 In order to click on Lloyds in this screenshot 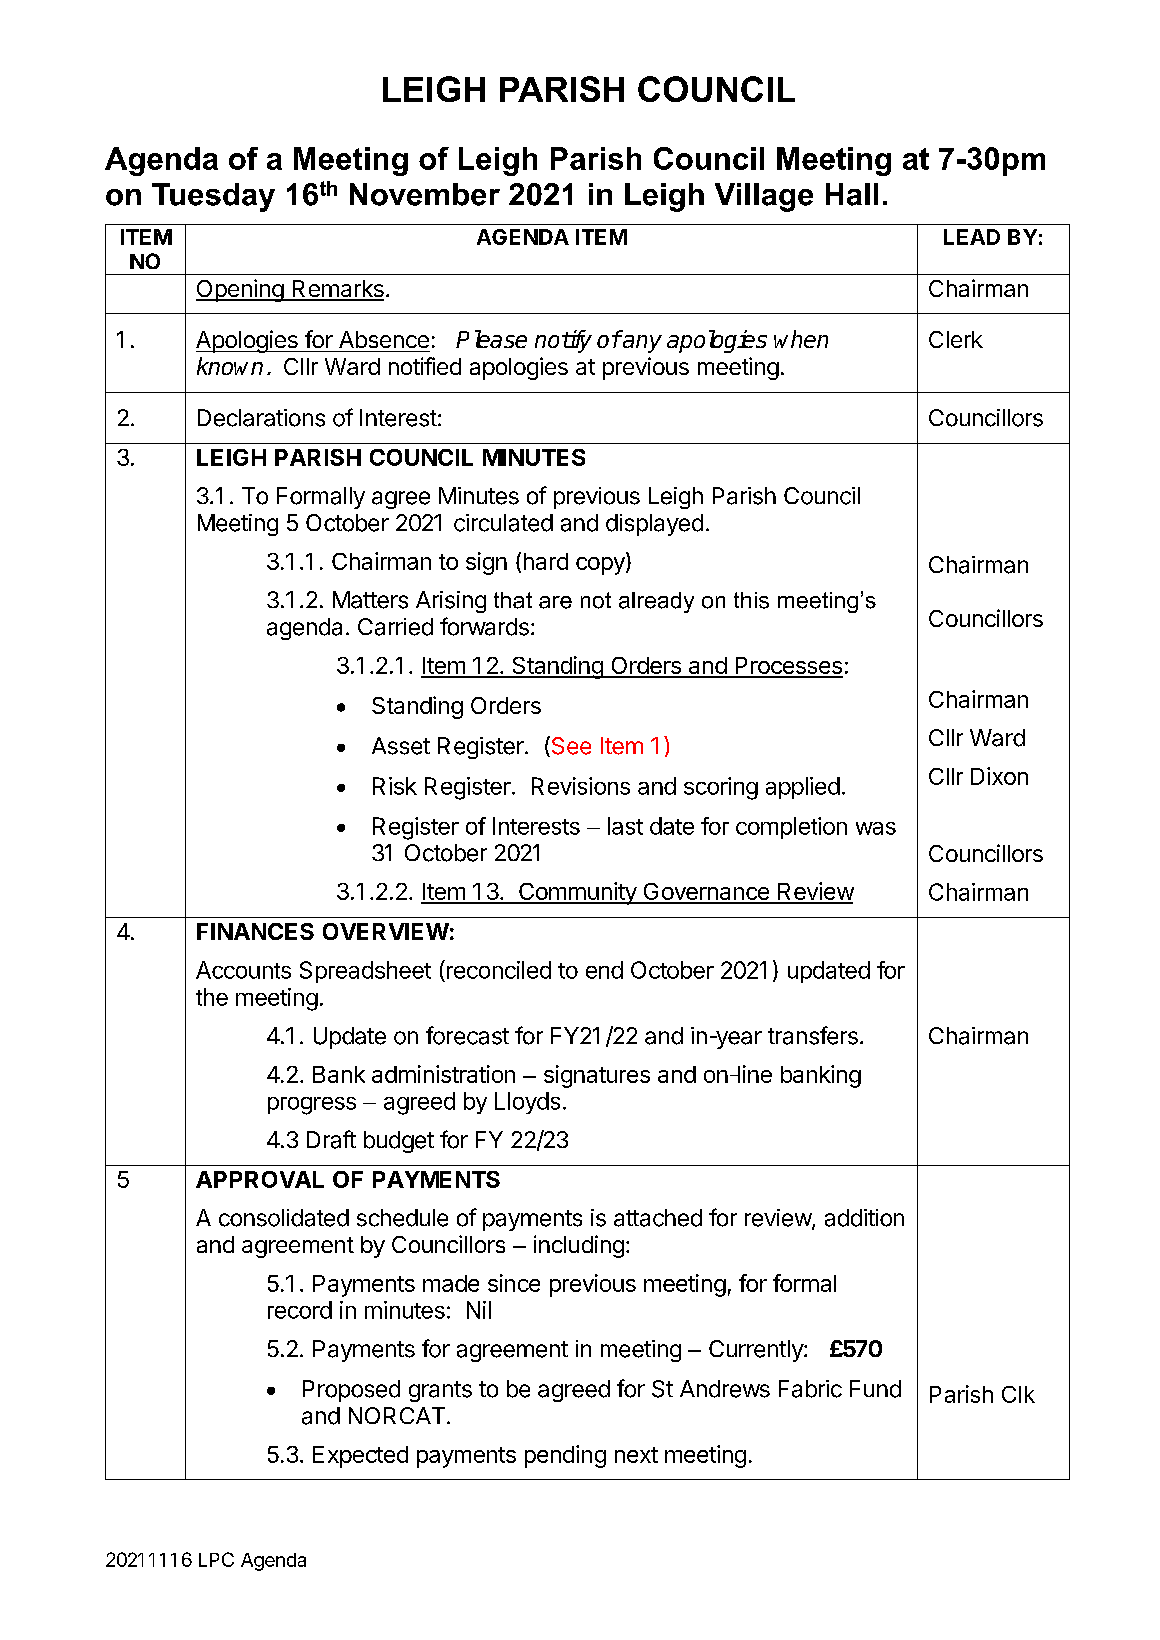, I will do `click(527, 1103)`.
